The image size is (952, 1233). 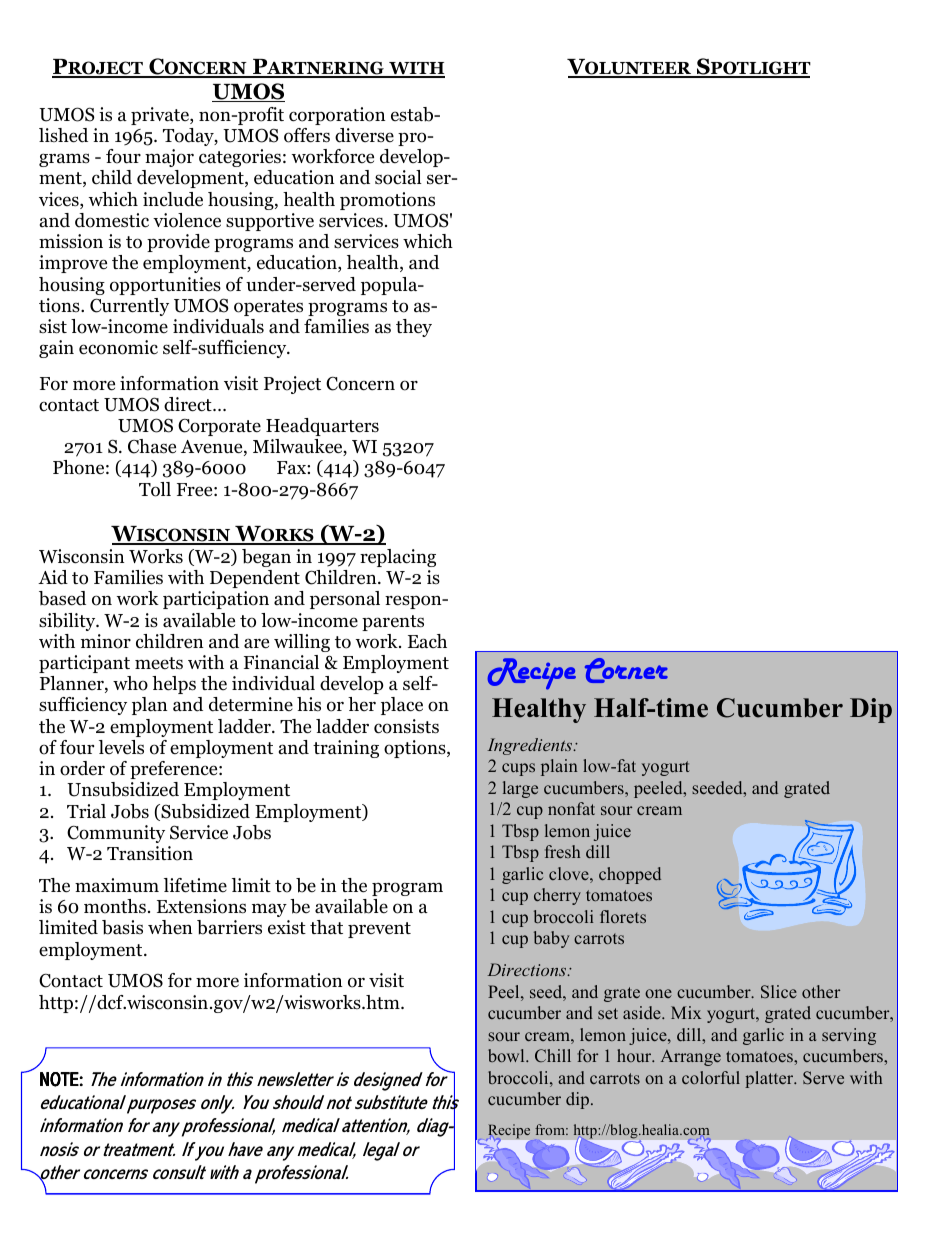 What do you see at coordinates (414, 328) in the screenshot?
I see `they` at bounding box center [414, 328].
